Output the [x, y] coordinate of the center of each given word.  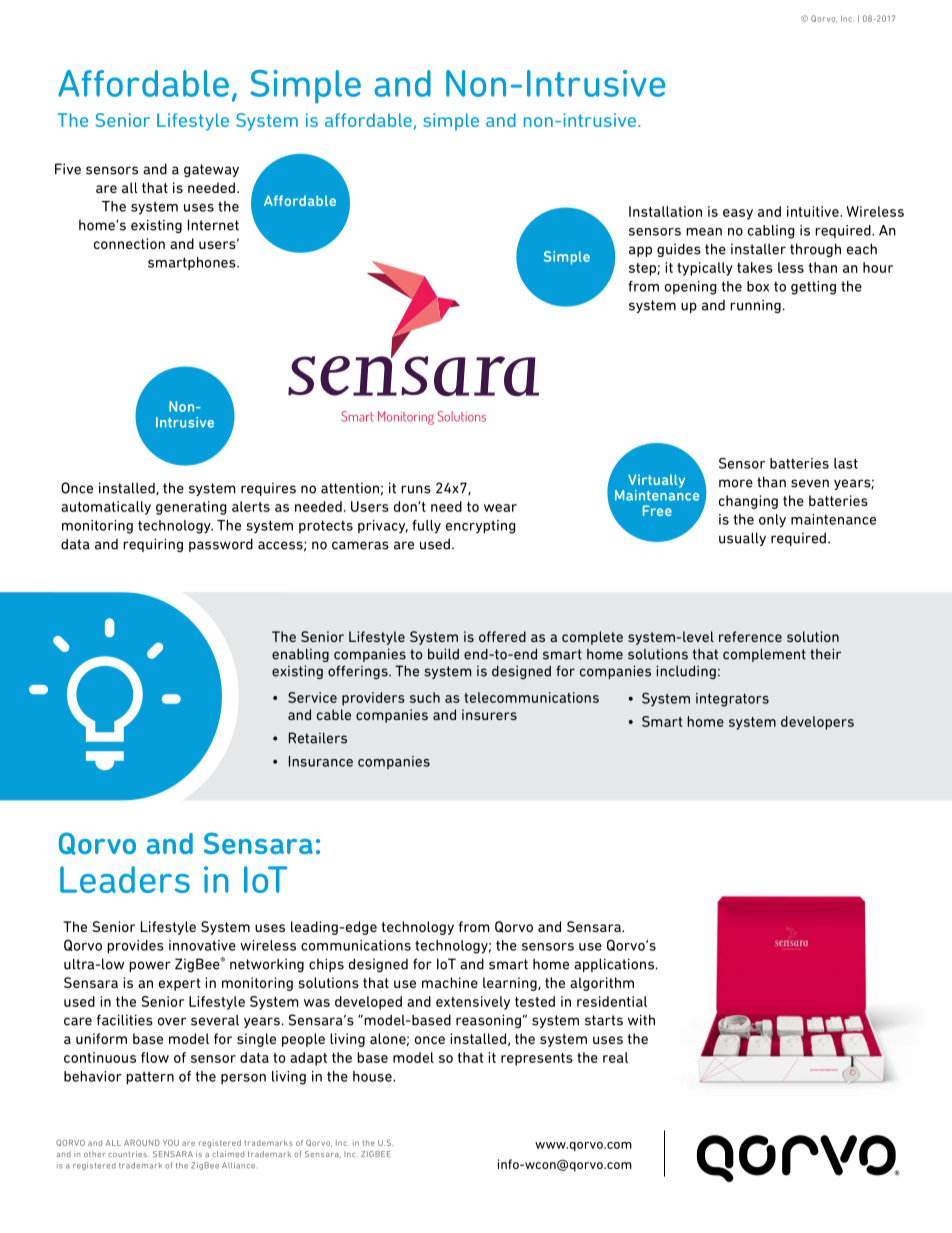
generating [191, 508]
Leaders [125, 879]
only [772, 521]
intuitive [814, 211]
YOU [171, 1143]
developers [817, 723]
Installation [665, 211]
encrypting [481, 527]
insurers [489, 714]
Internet [213, 225]
